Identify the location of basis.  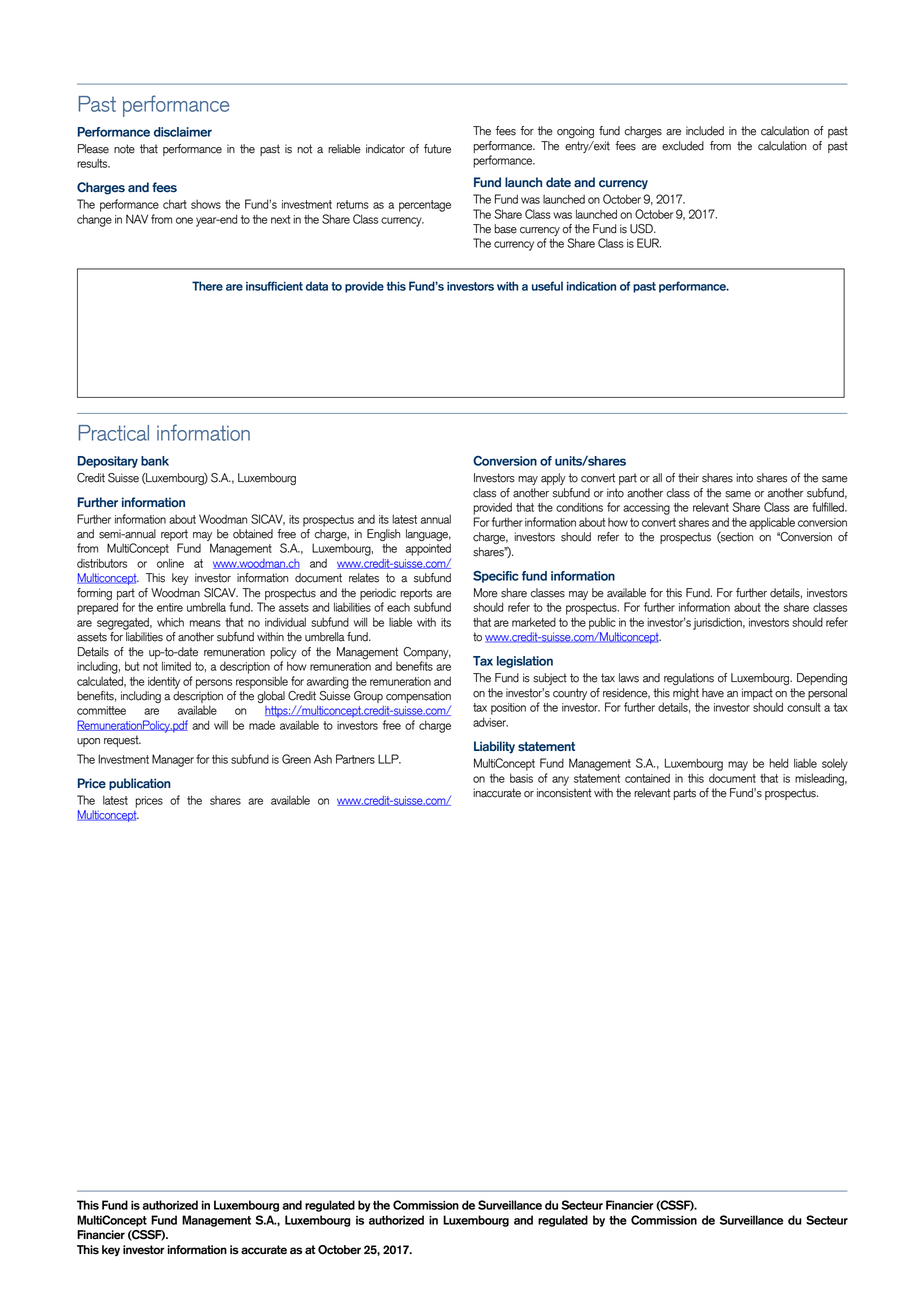
(521, 778).
